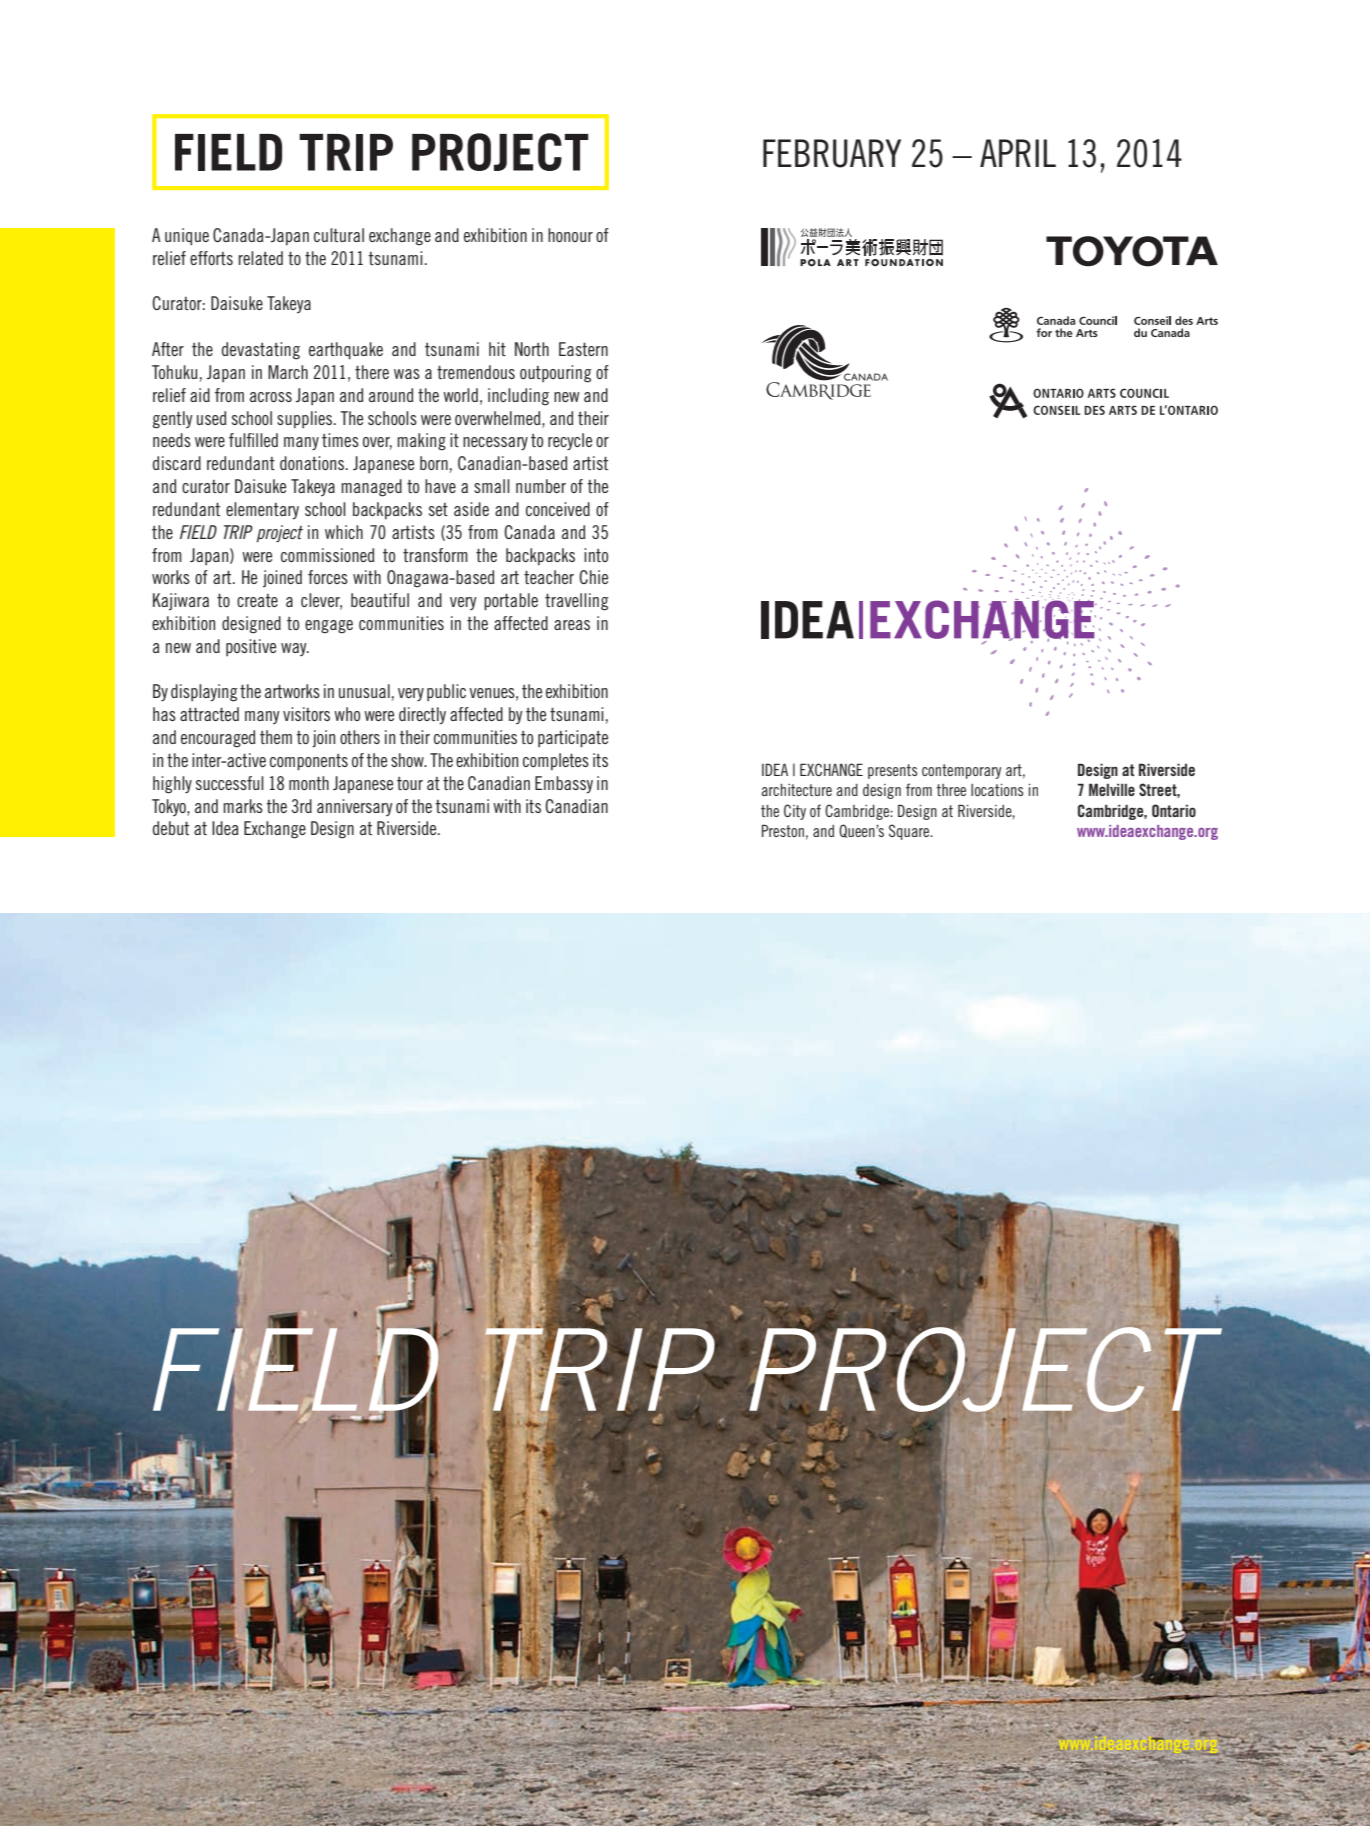 This screenshot has width=1370, height=1826. I want to click on contemporary, so click(961, 771).
